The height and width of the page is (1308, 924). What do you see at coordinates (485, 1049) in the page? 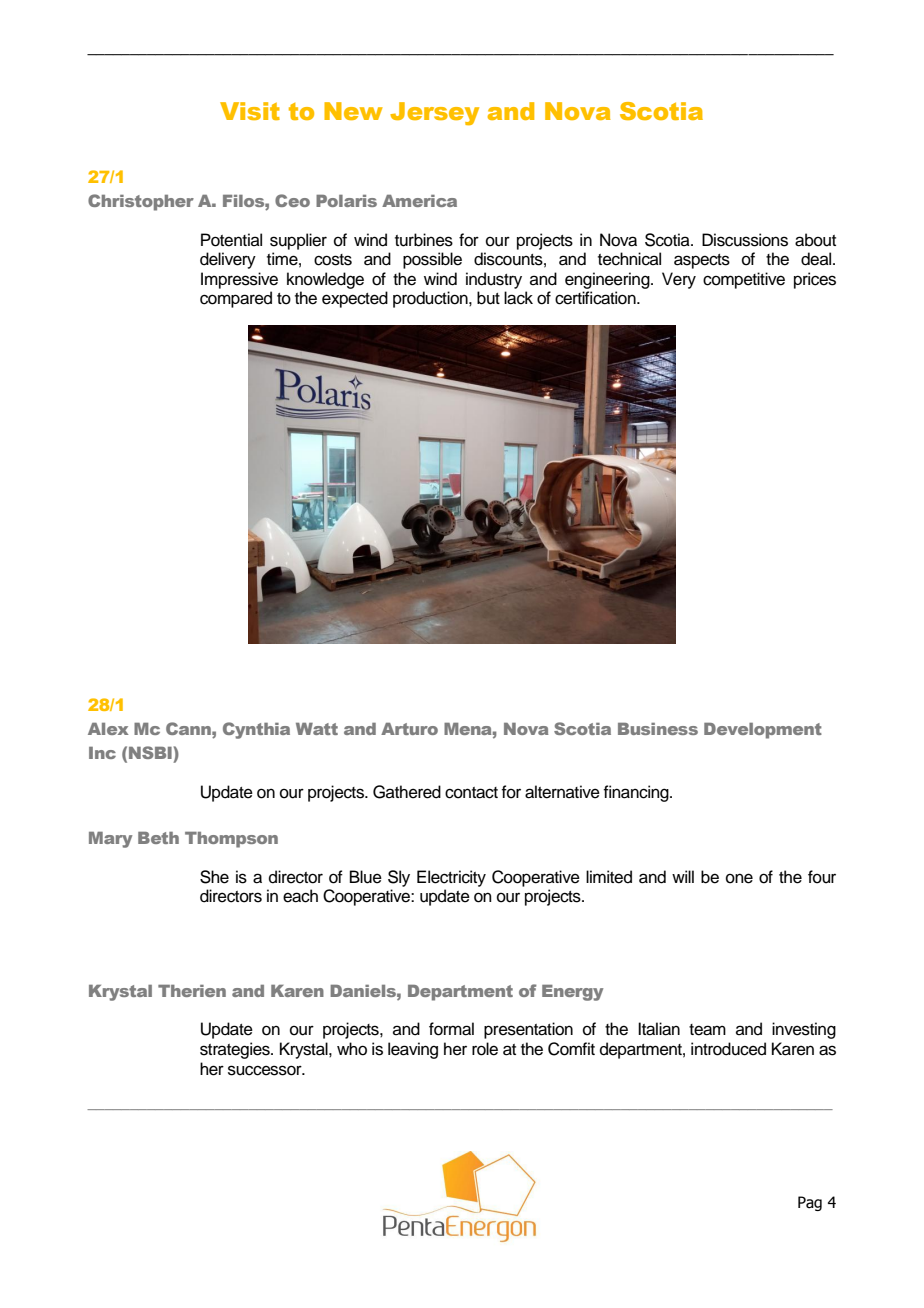
I see `role` at bounding box center [485, 1049].
